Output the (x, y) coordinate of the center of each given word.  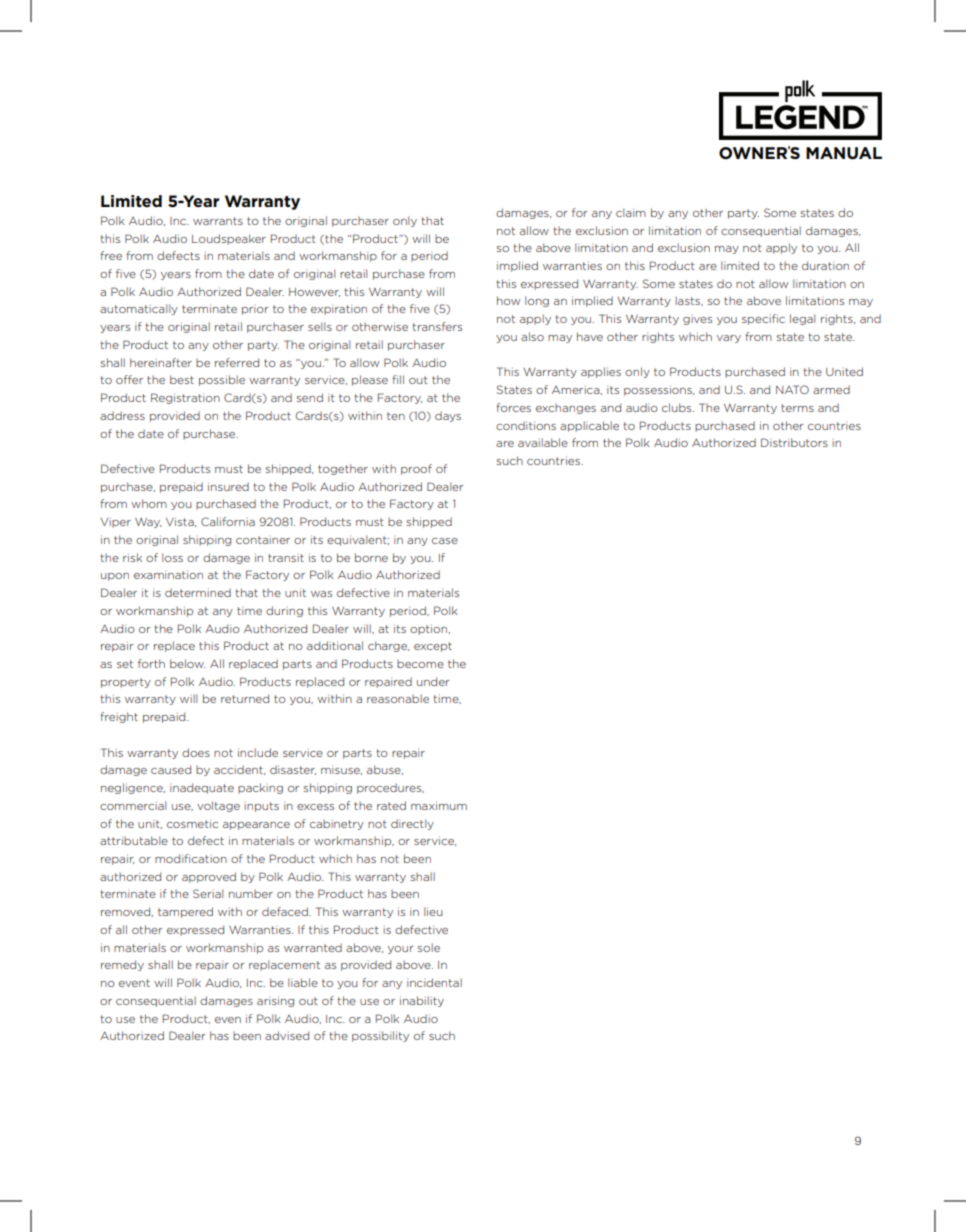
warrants (218, 221)
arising (275, 1001)
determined (198, 592)
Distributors (794, 442)
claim (631, 212)
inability (422, 1001)
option (428, 629)
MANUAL (844, 153)
